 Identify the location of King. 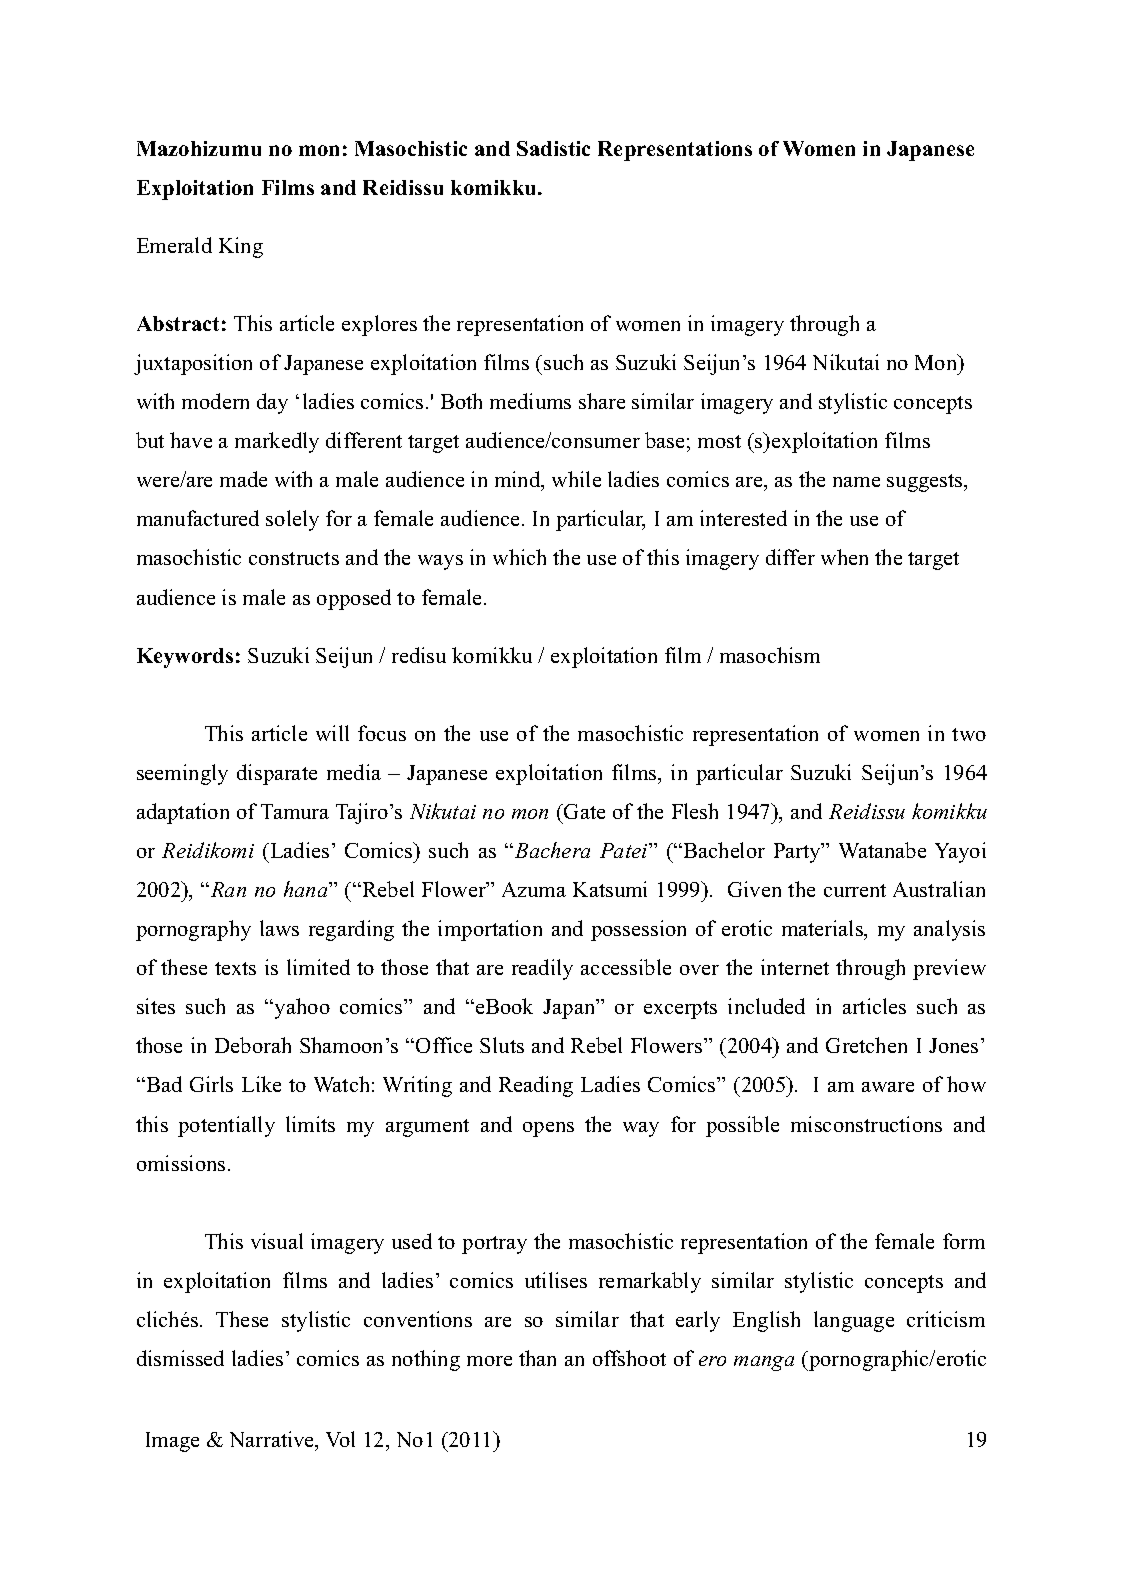
(241, 247).
